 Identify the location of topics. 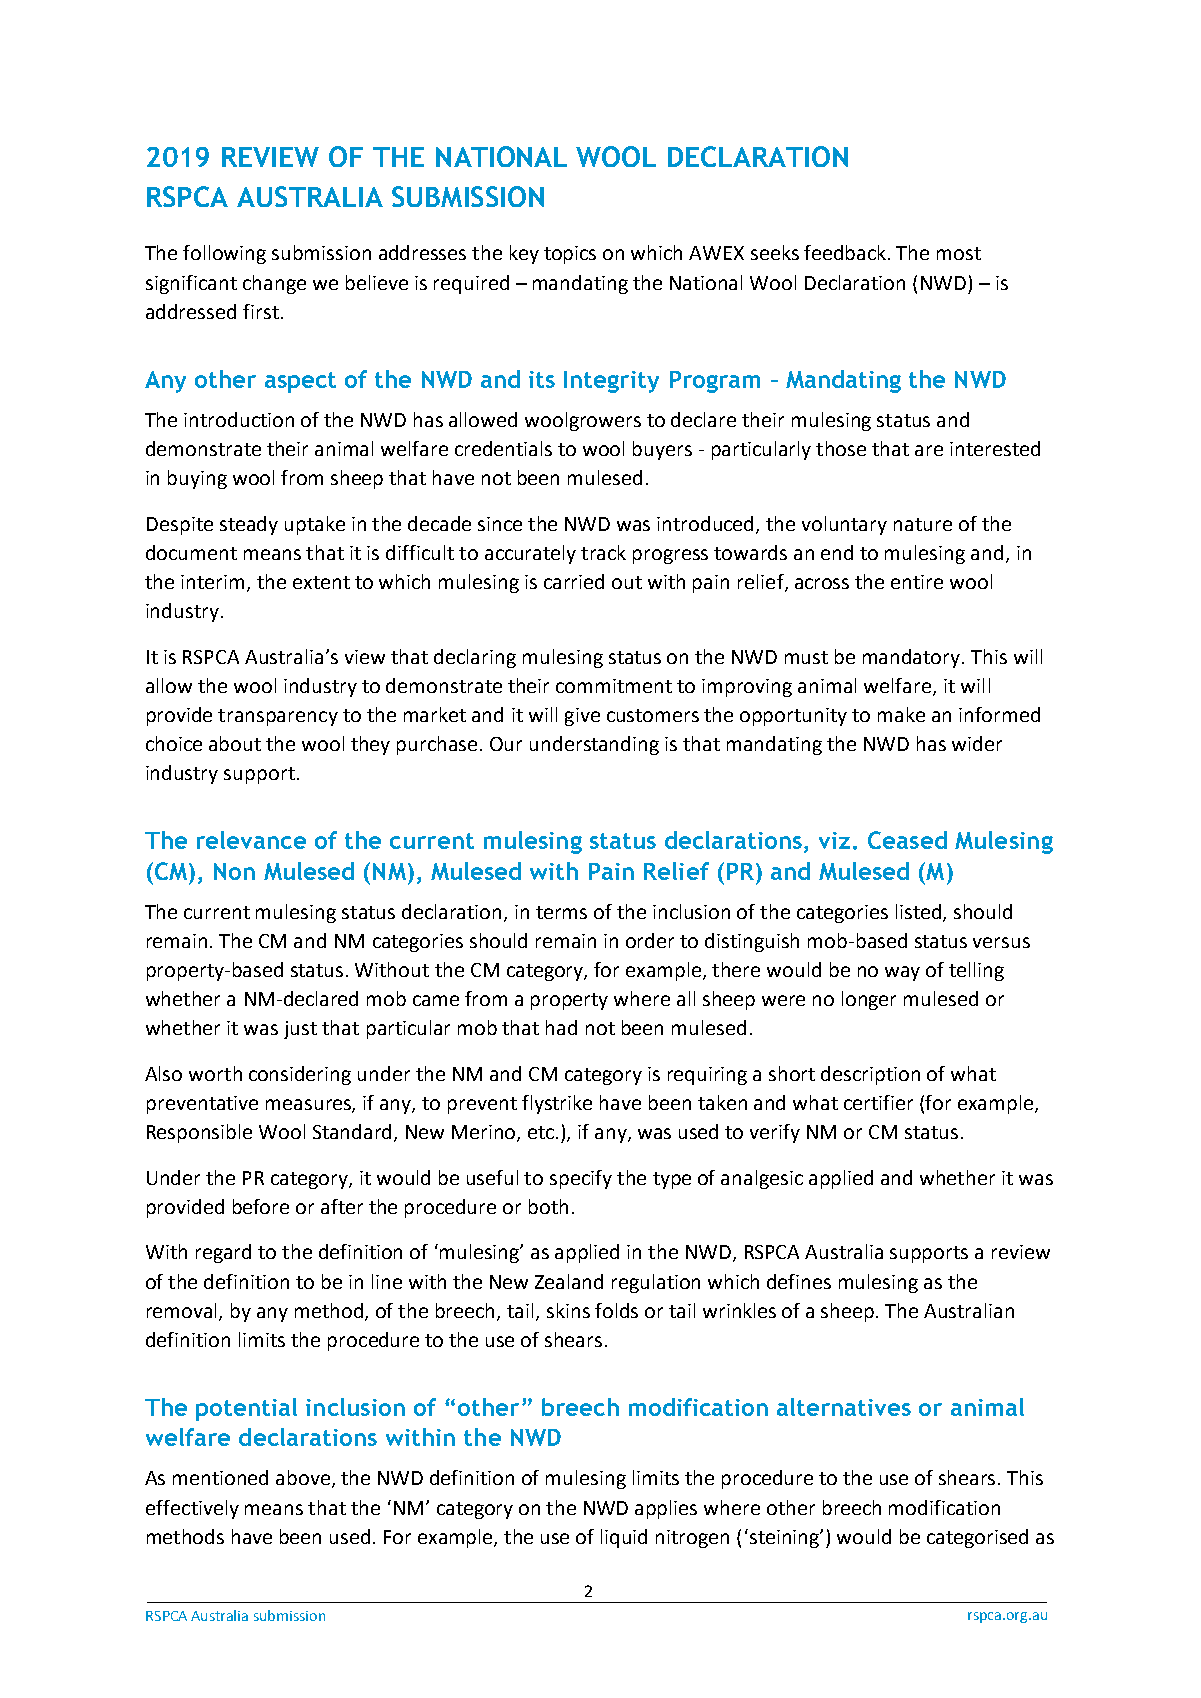
(570, 255).
